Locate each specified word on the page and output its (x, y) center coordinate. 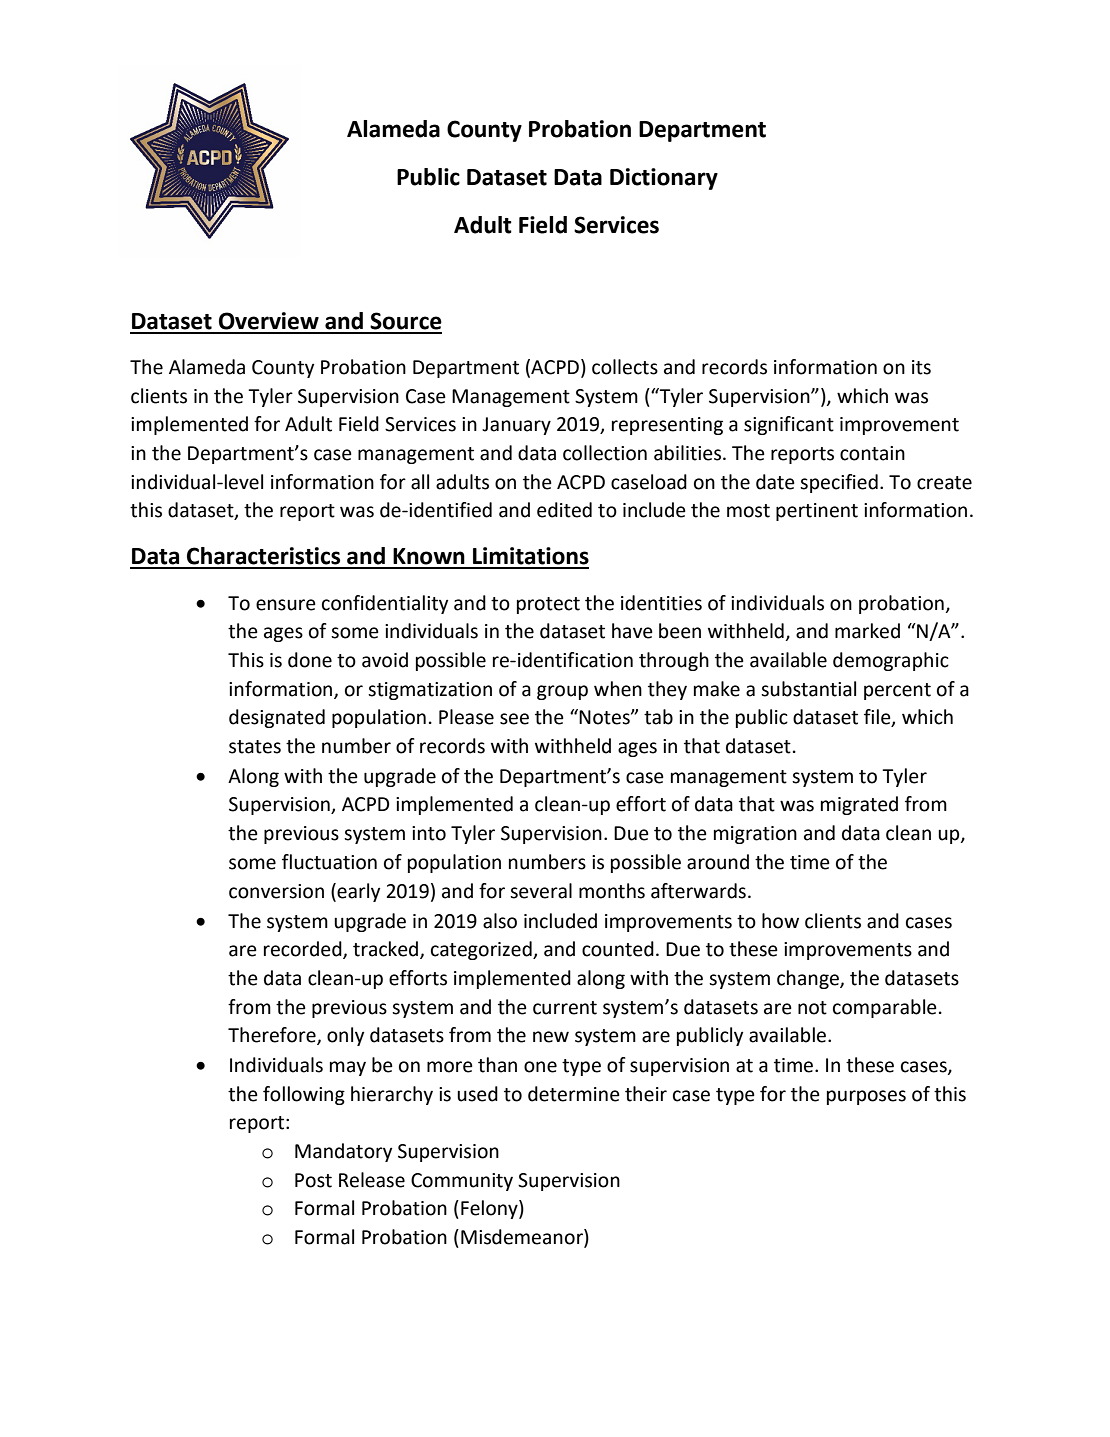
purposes (866, 1097)
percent (897, 691)
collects (625, 367)
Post (313, 1180)
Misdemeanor (523, 1238)
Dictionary (664, 179)
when (618, 689)
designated (277, 718)
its (921, 367)
